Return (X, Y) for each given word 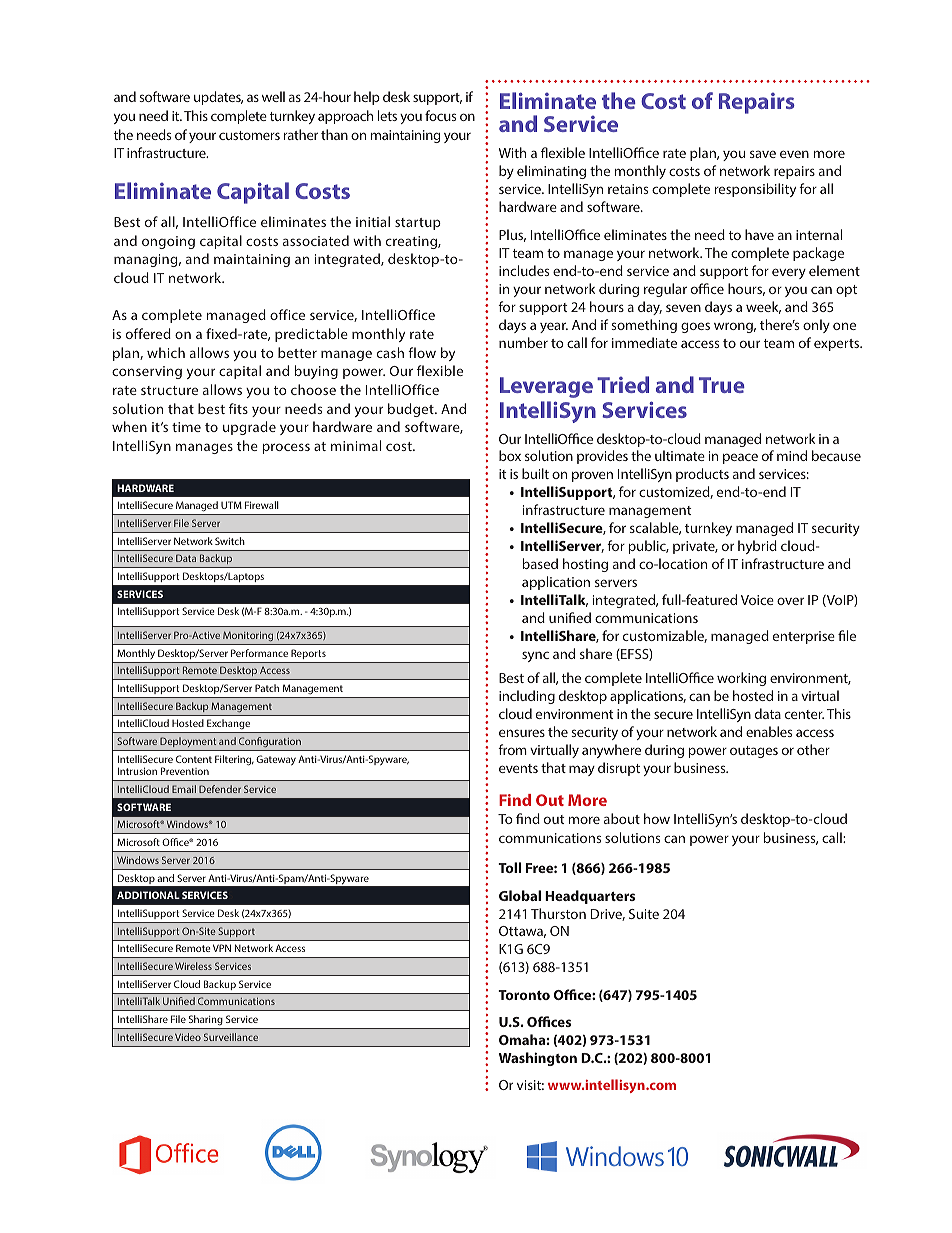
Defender (220, 789)
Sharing (205, 1020)
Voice (757, 600)
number (523, 342)
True (722, 385)
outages (754, 752)
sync (535, 656)
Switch (230, 541)
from (512, 749)
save (763, 154)
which (166, 352)
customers (249, 135)
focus (440, 115)
